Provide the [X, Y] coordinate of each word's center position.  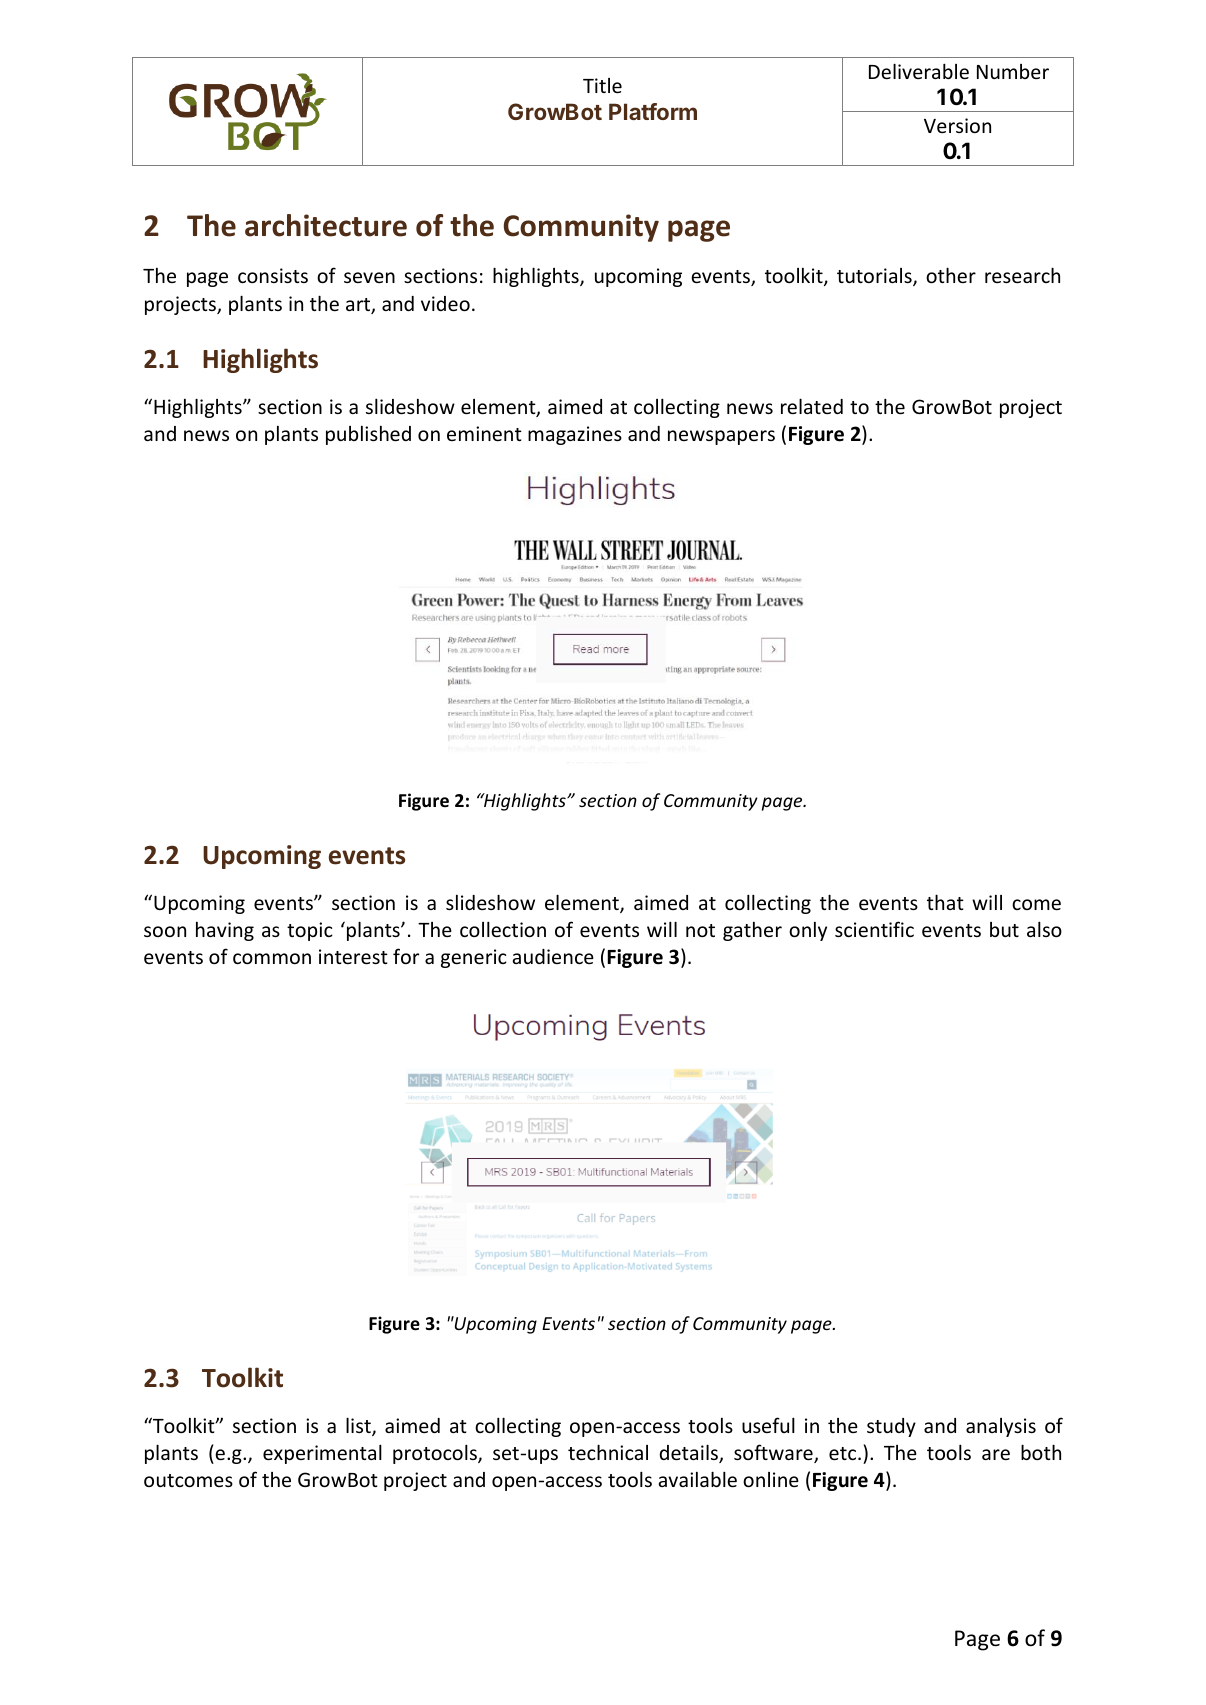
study [891, 1427]
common [272, 958]
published [368, 435]
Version [957, 125]
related [812, 406]
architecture [326, 225]
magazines [575, 435]
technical [608, 1452]
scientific [874, 929]
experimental [322, 1454]
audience [553, 956]
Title [602, 85]
